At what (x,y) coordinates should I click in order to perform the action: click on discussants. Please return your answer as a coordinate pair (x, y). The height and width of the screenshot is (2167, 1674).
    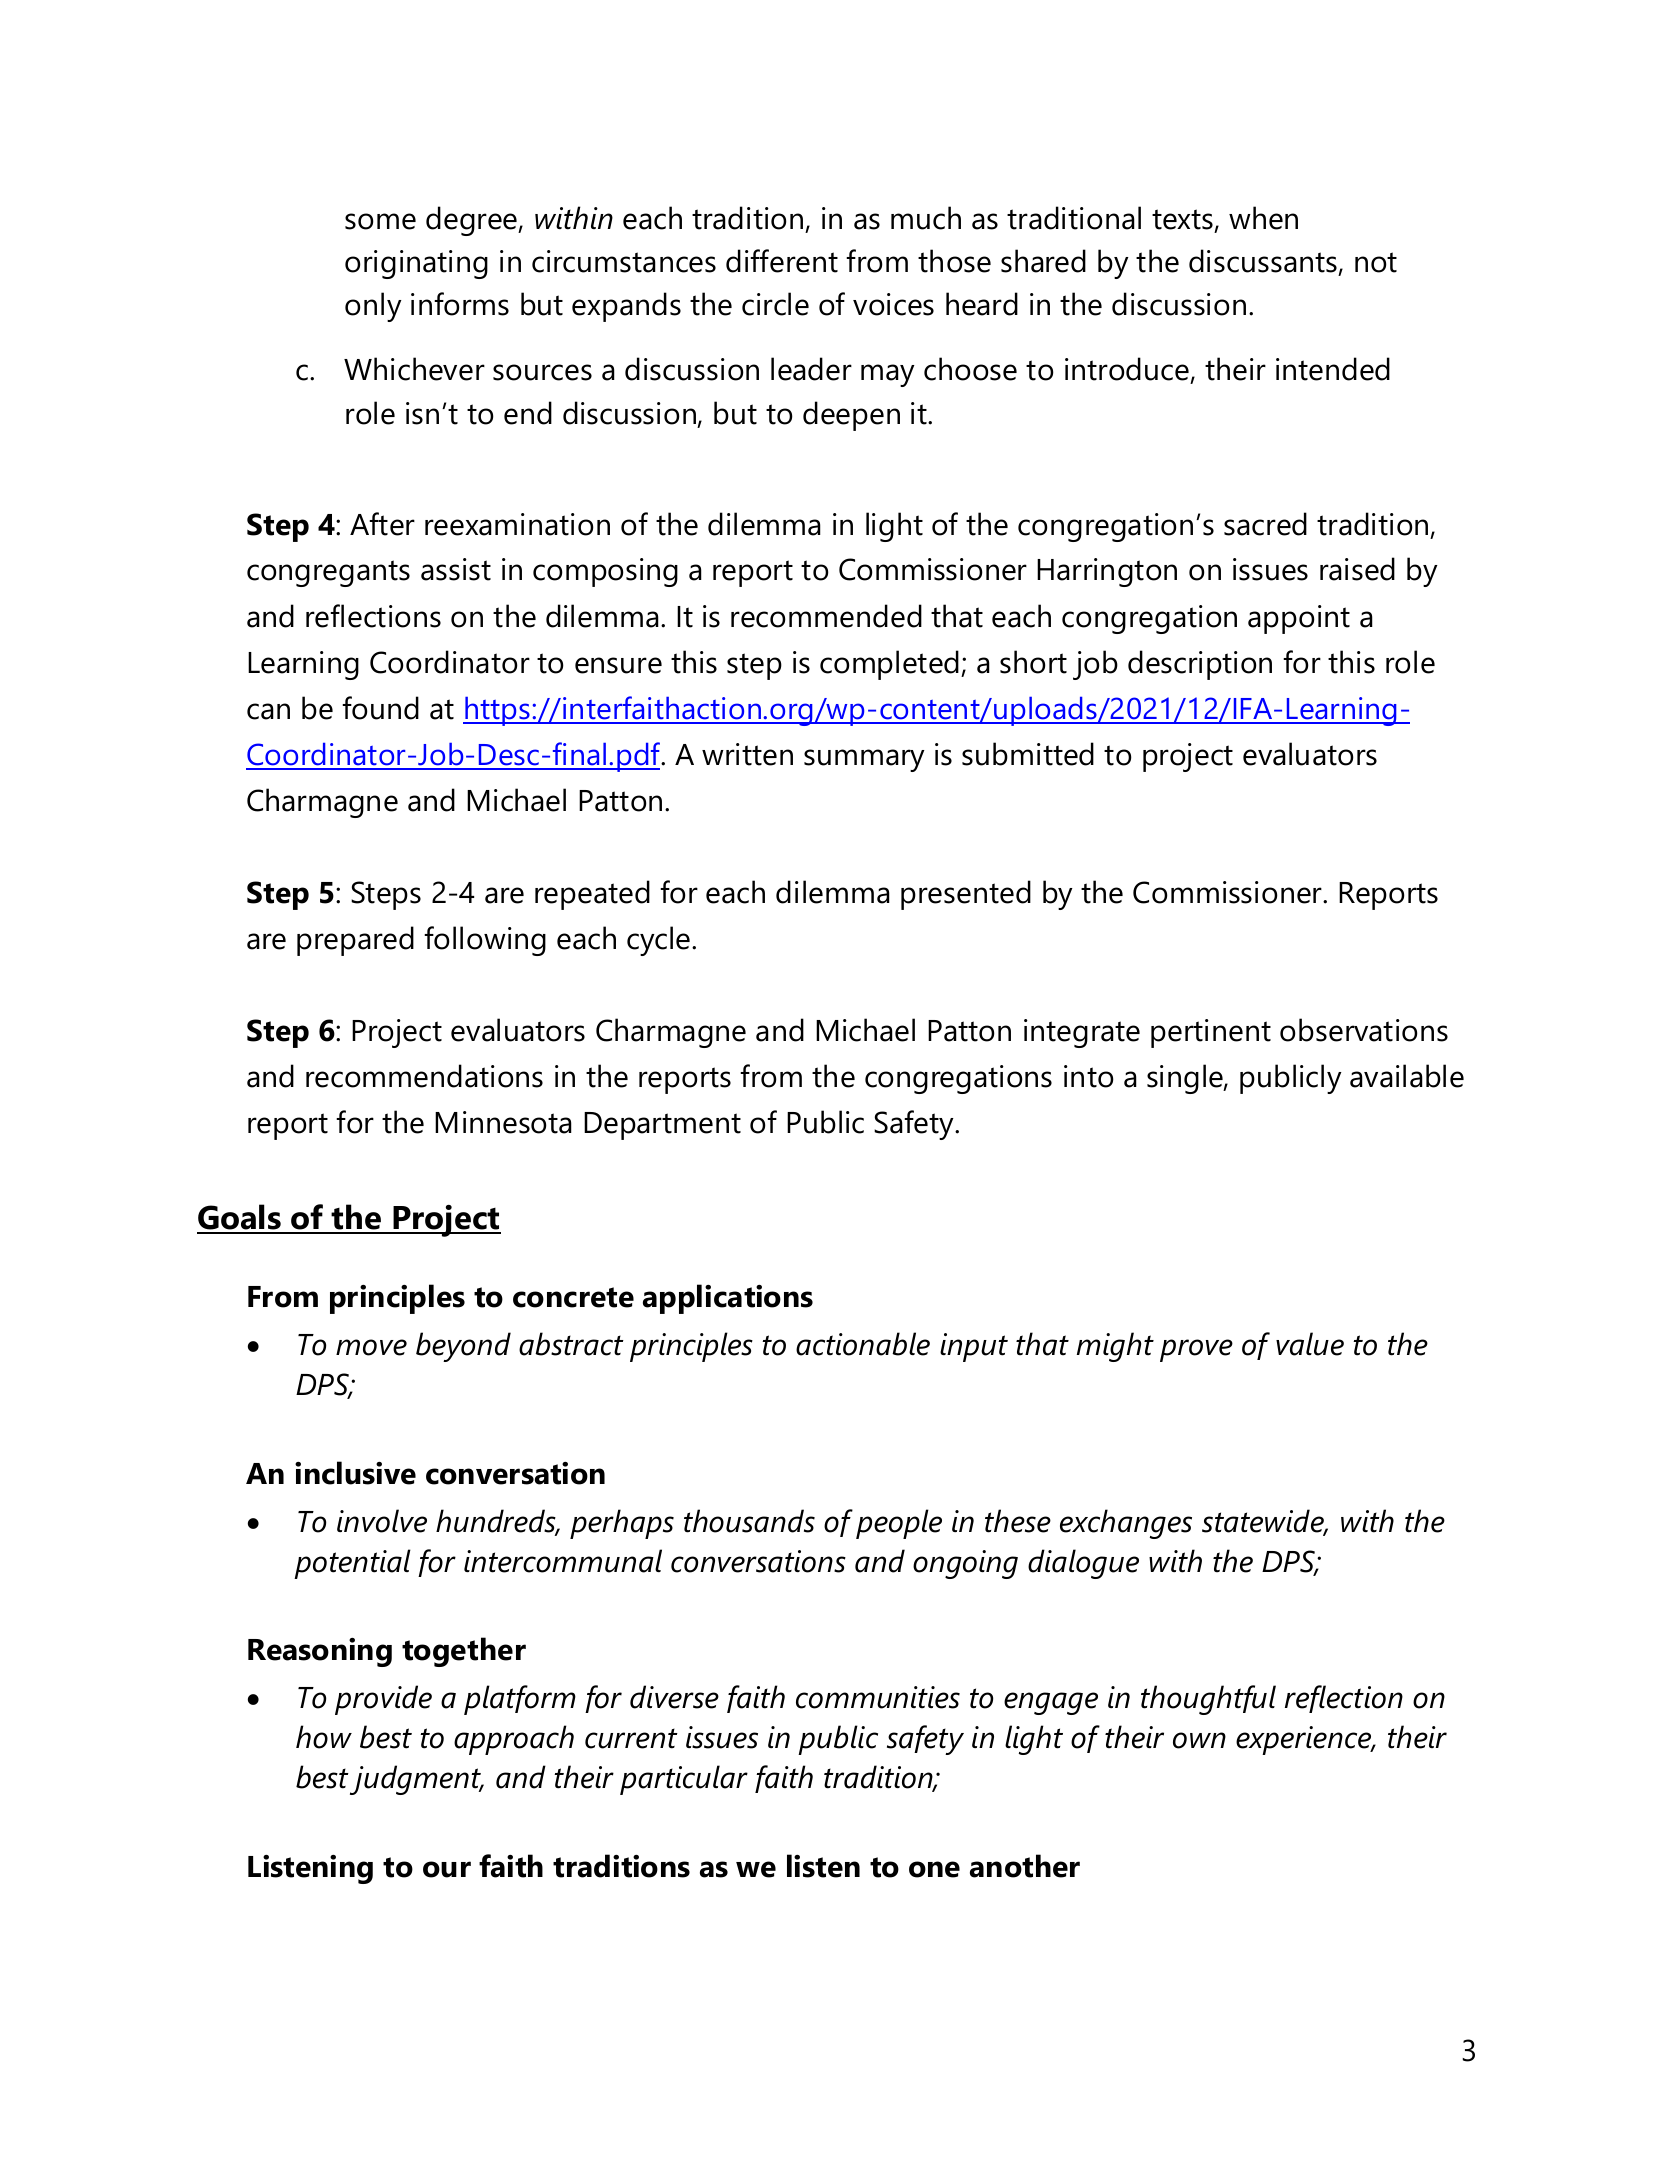
    Looking at the image, I should click on (1264, 262).
